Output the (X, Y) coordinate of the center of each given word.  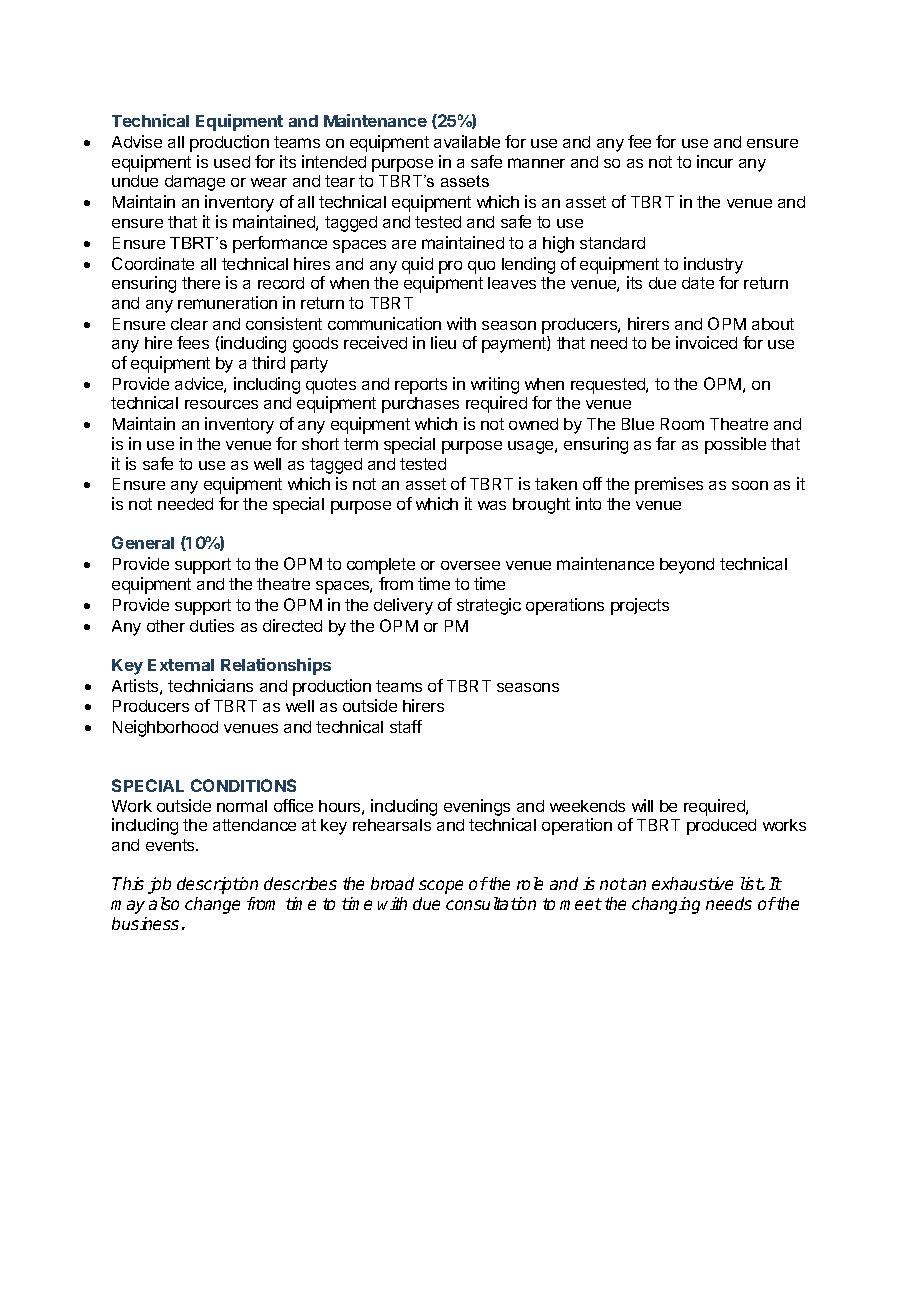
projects (640, 606)
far (666, 443)
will (642, 805)
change (212, 905)
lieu (443, 342)
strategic (489, 606)
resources (221, 404)
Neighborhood (165, 728)
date (698, 283)
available (467, 141)
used (232, 162)
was (492, 505)
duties (212, 625)
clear (189, 324)
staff (406, 726)
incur (715, 161)
